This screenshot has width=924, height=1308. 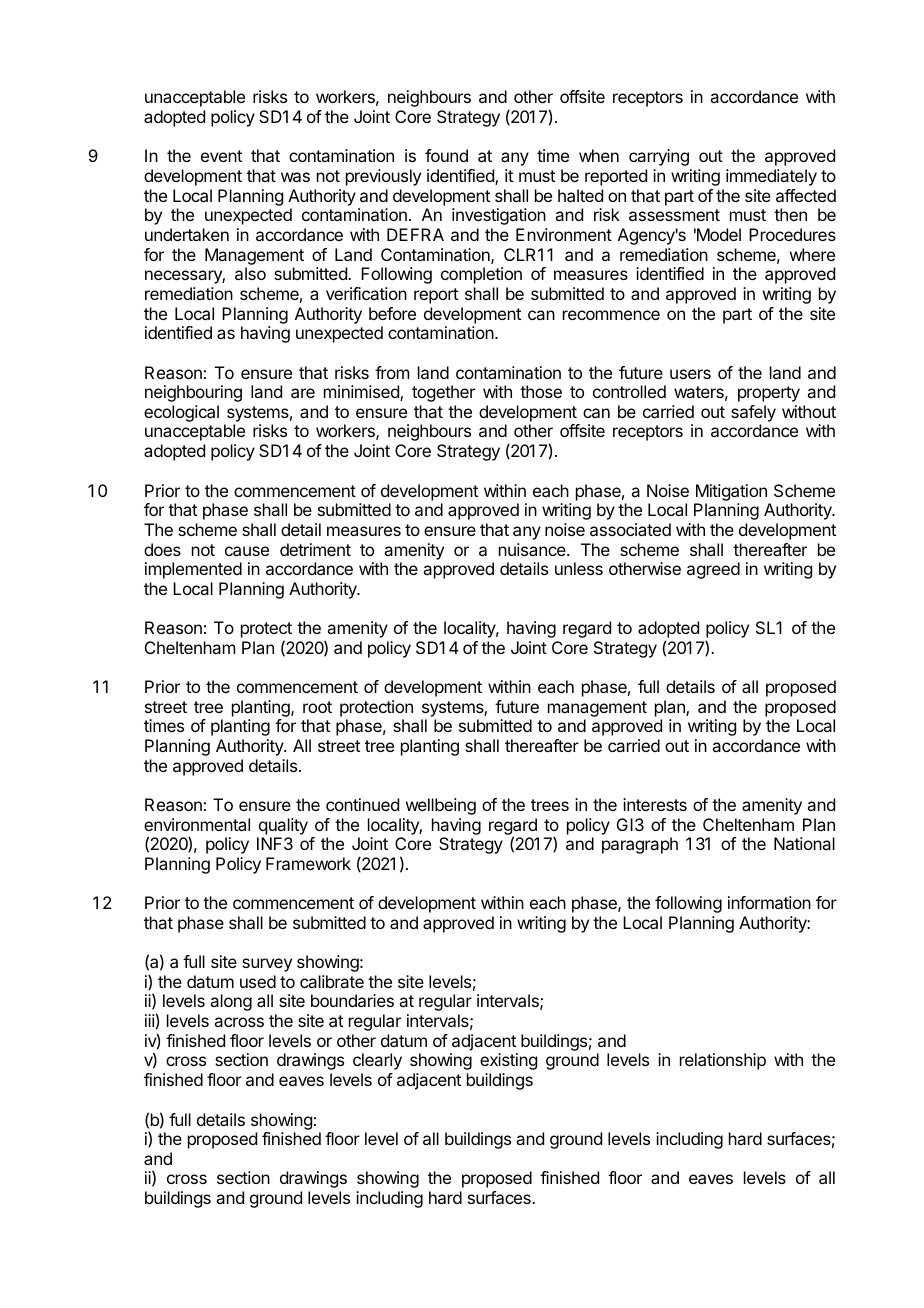 What do you see at coordinates (221, 156) in the screenshot?
I see `event` at bounding box center [221, 156].
